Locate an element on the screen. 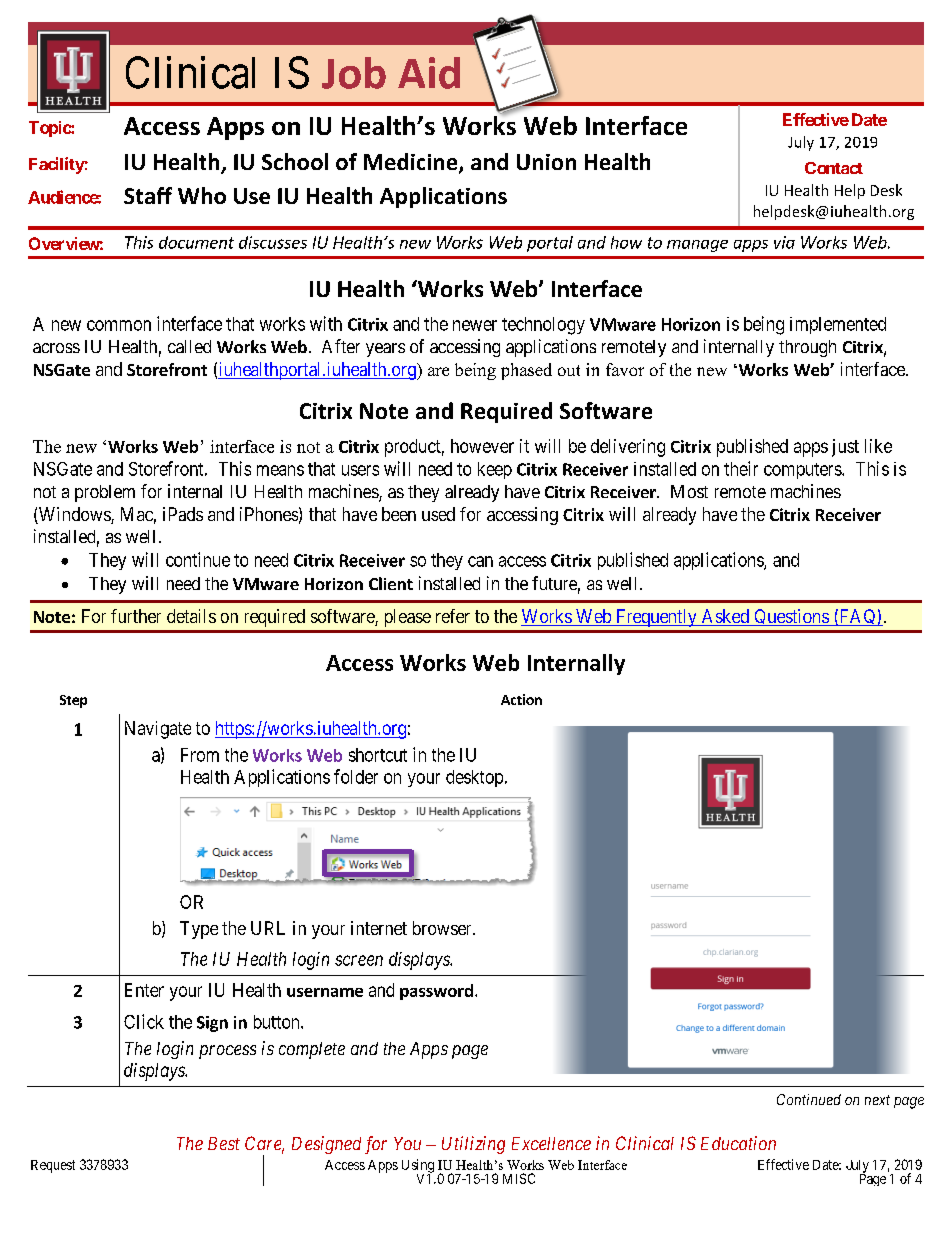 The height and width of the screenshot is (1233, 952). Best is located at coordinates (224, 1143).
